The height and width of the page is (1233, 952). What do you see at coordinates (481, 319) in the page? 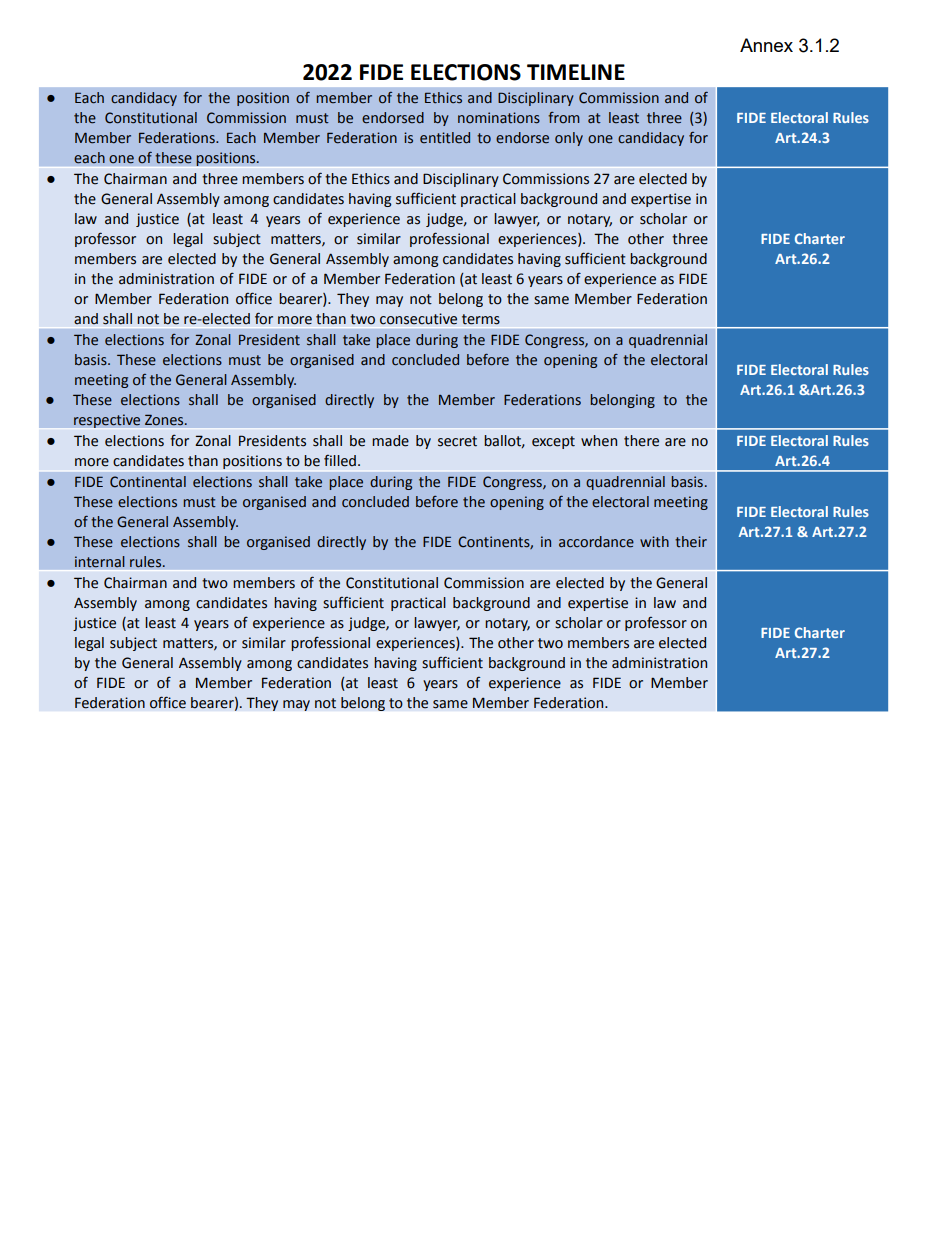
I see `terms` at bounding box center [481, 319].
